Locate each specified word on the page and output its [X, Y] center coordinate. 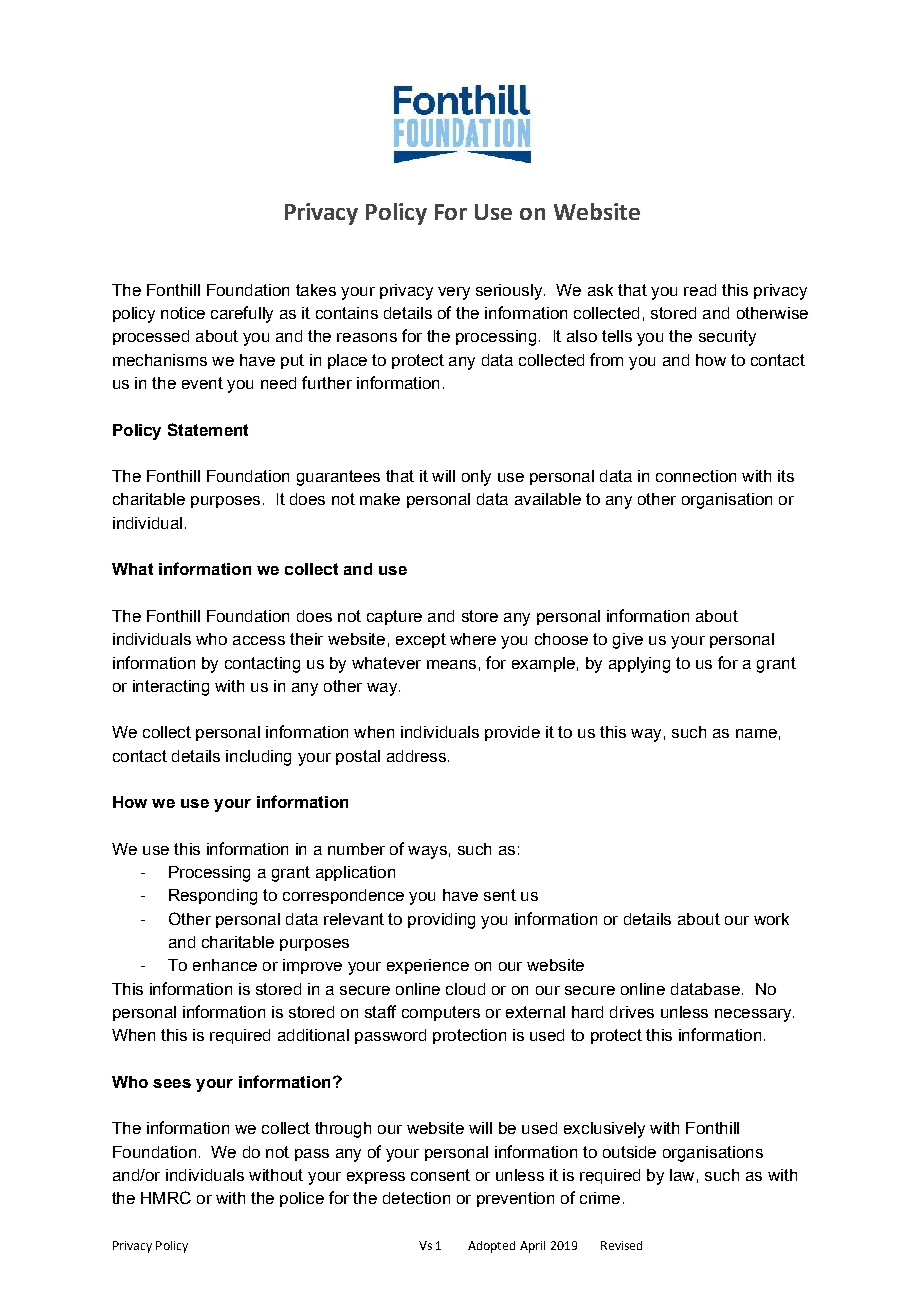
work [771, 919]
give [628, 641]
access [259, 640]
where [473, 639]
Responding [213, 897]
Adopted [491, 1247]
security [727, 338]
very [454, 293]
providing [441, 921]
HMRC [166, 1197]
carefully [242, 314]
